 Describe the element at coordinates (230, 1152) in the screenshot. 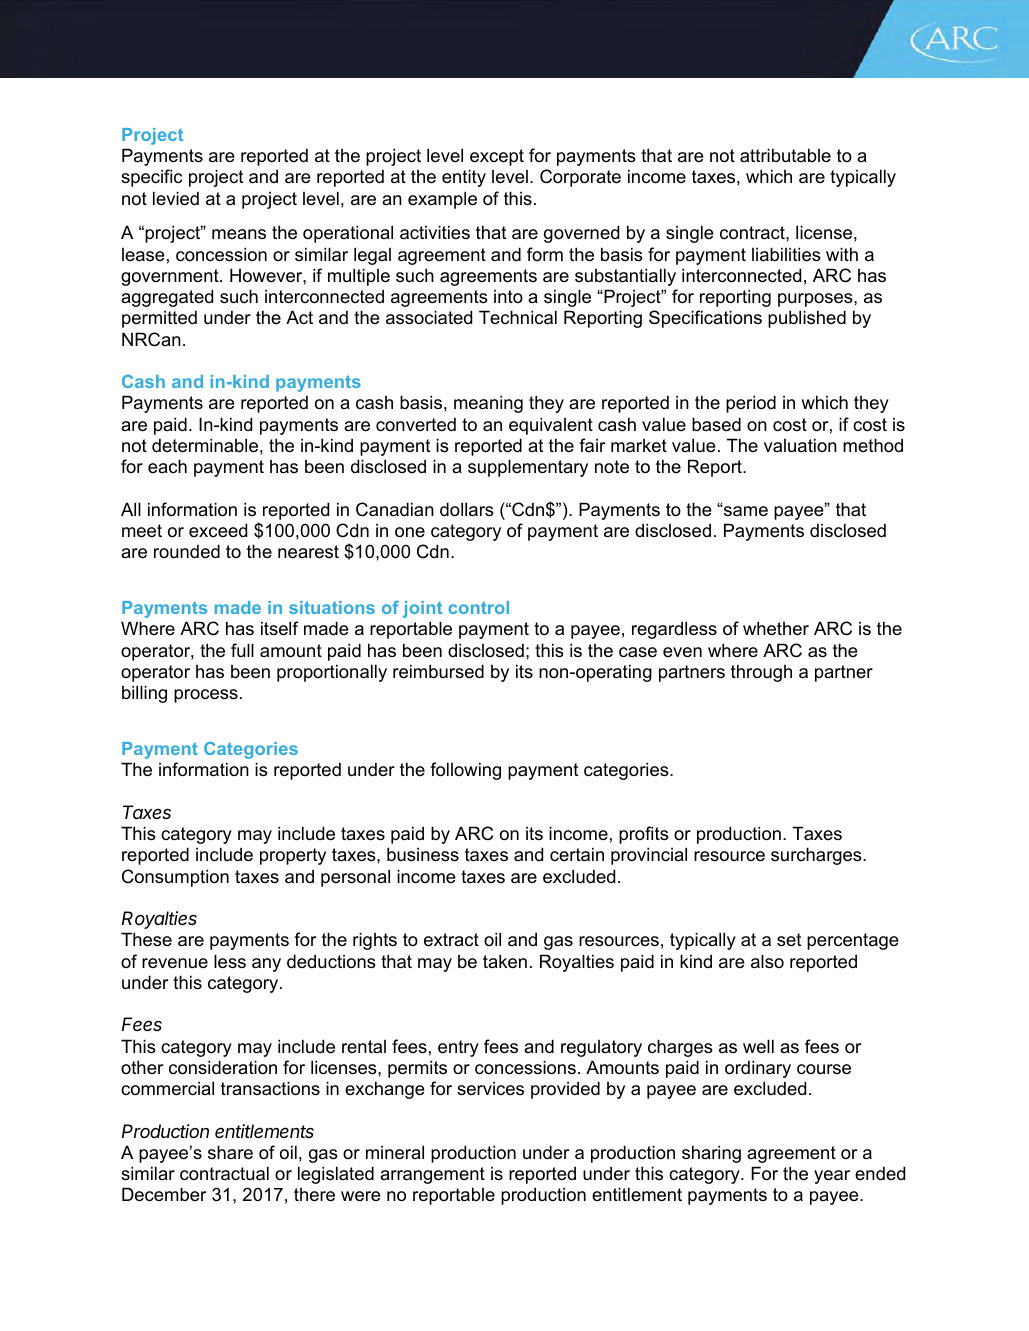

I see `share` at that location.
